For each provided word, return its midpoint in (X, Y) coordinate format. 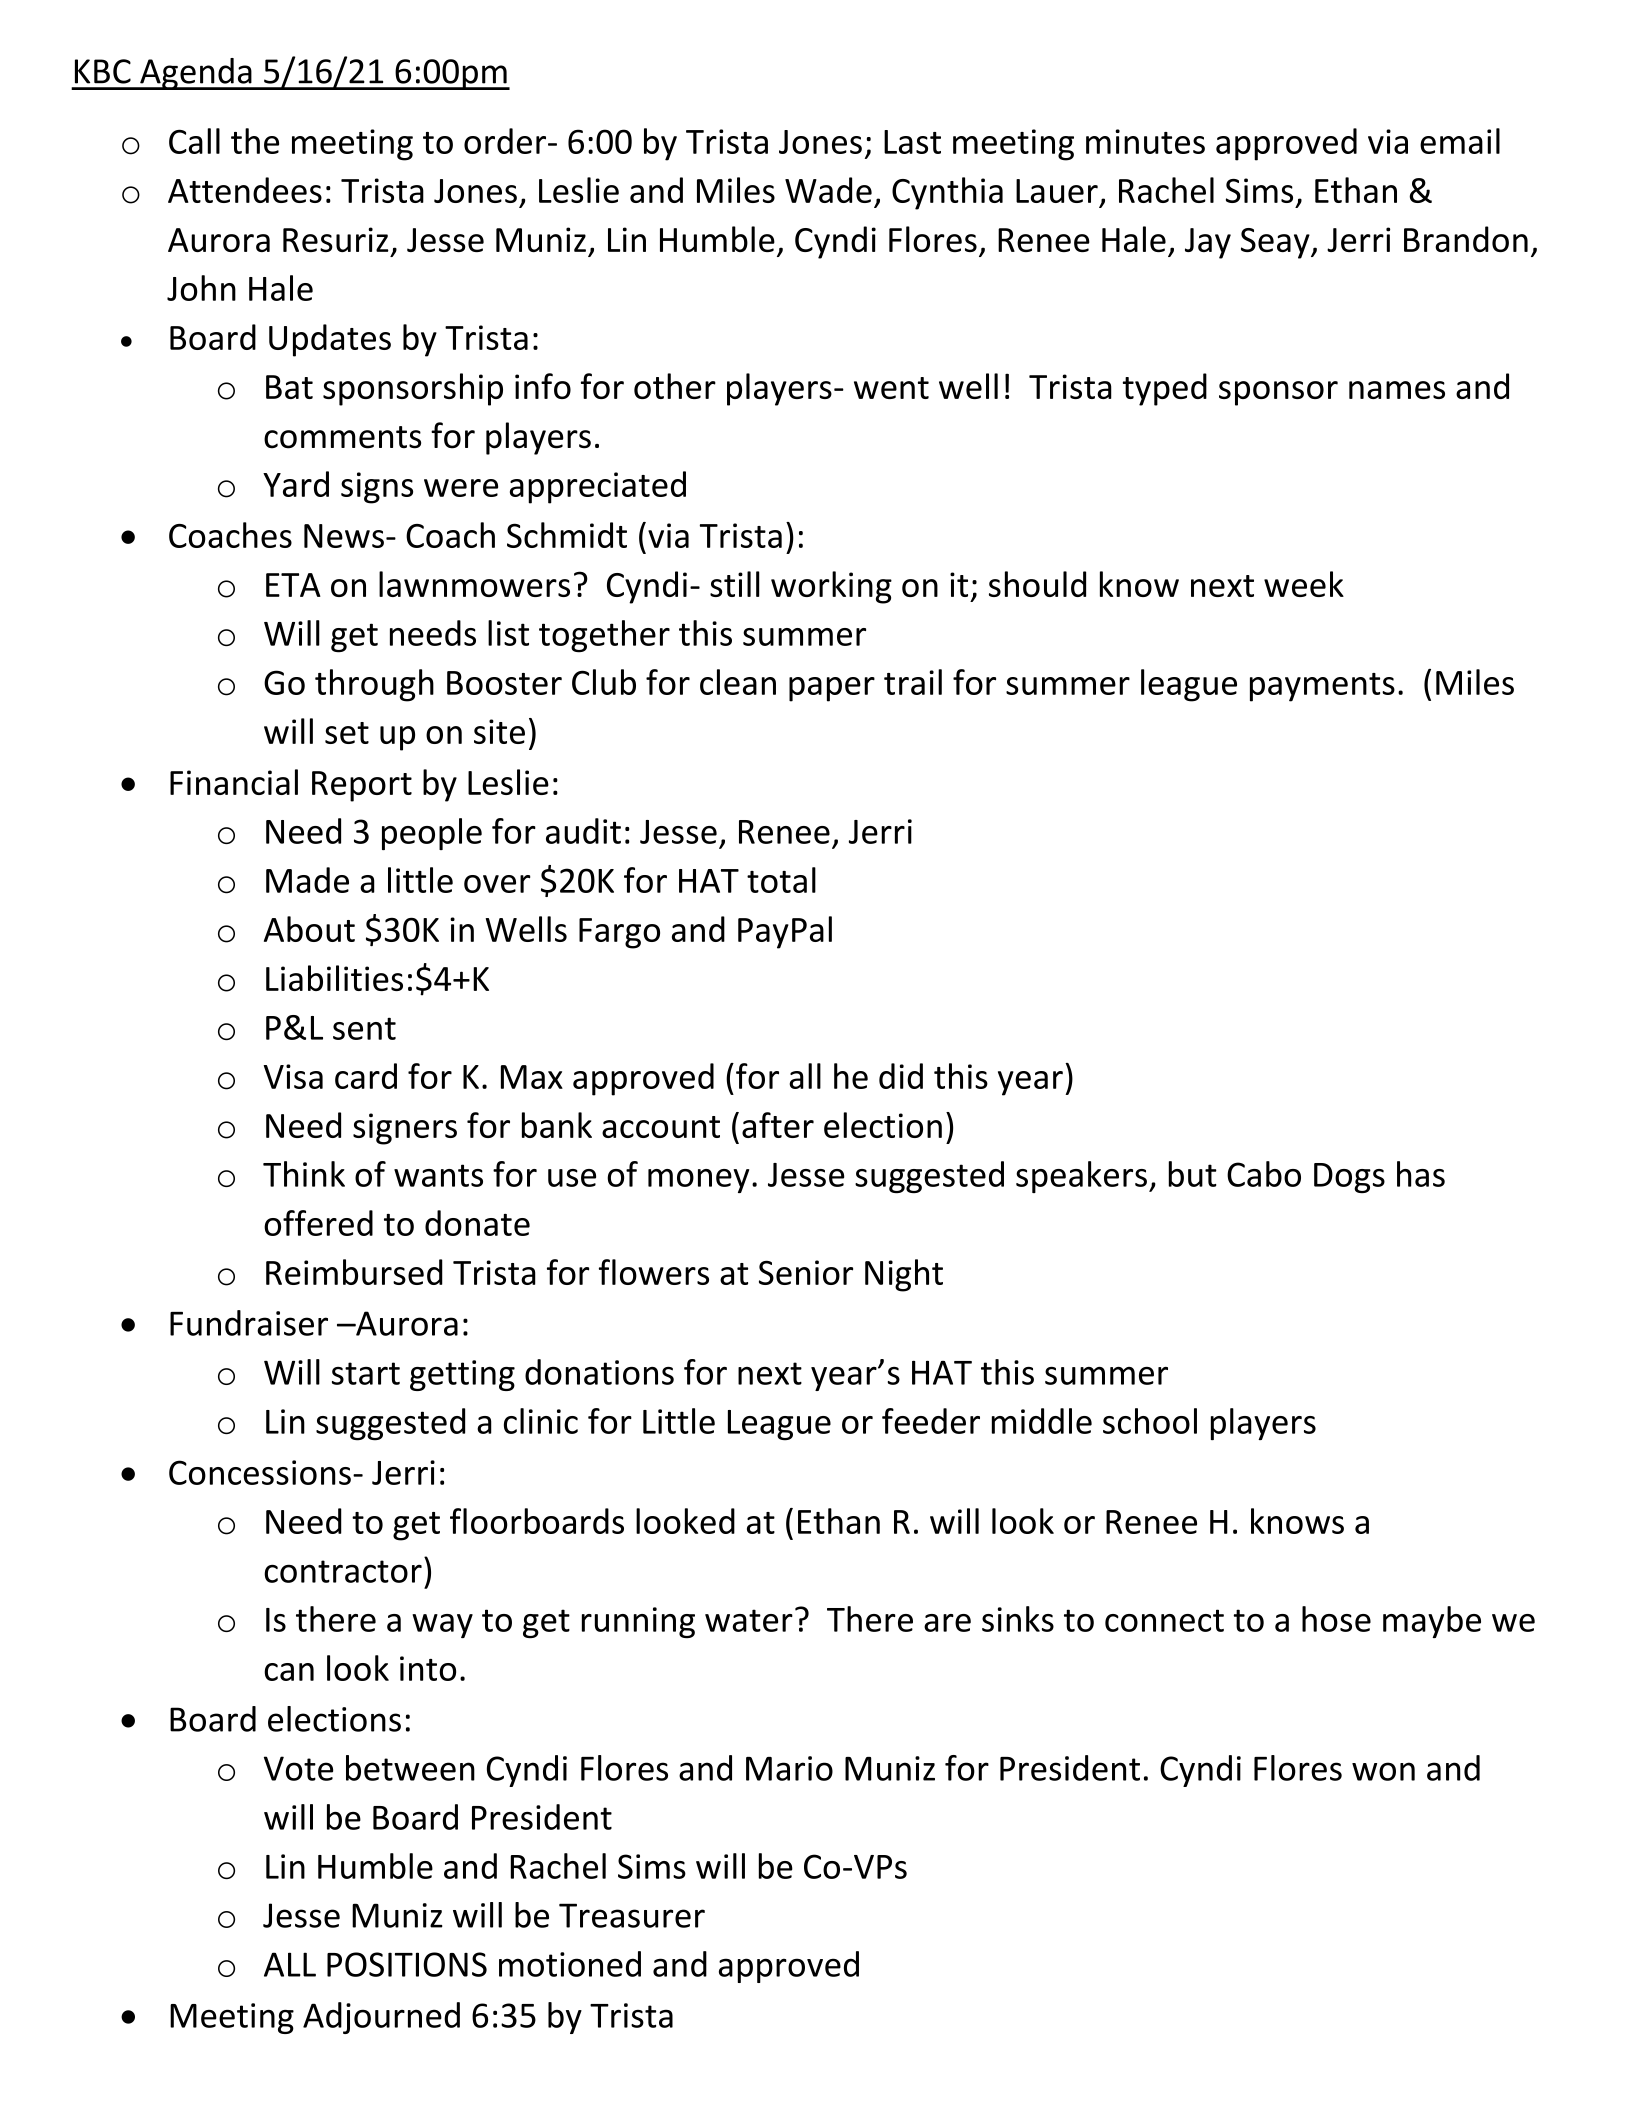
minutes (1145, 141)
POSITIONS (407, 1964)
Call (194, 141)
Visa (293, 1076)
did (901, 1076)
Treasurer (632, 1915)
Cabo (1264, 1174)
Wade (828, 190)
